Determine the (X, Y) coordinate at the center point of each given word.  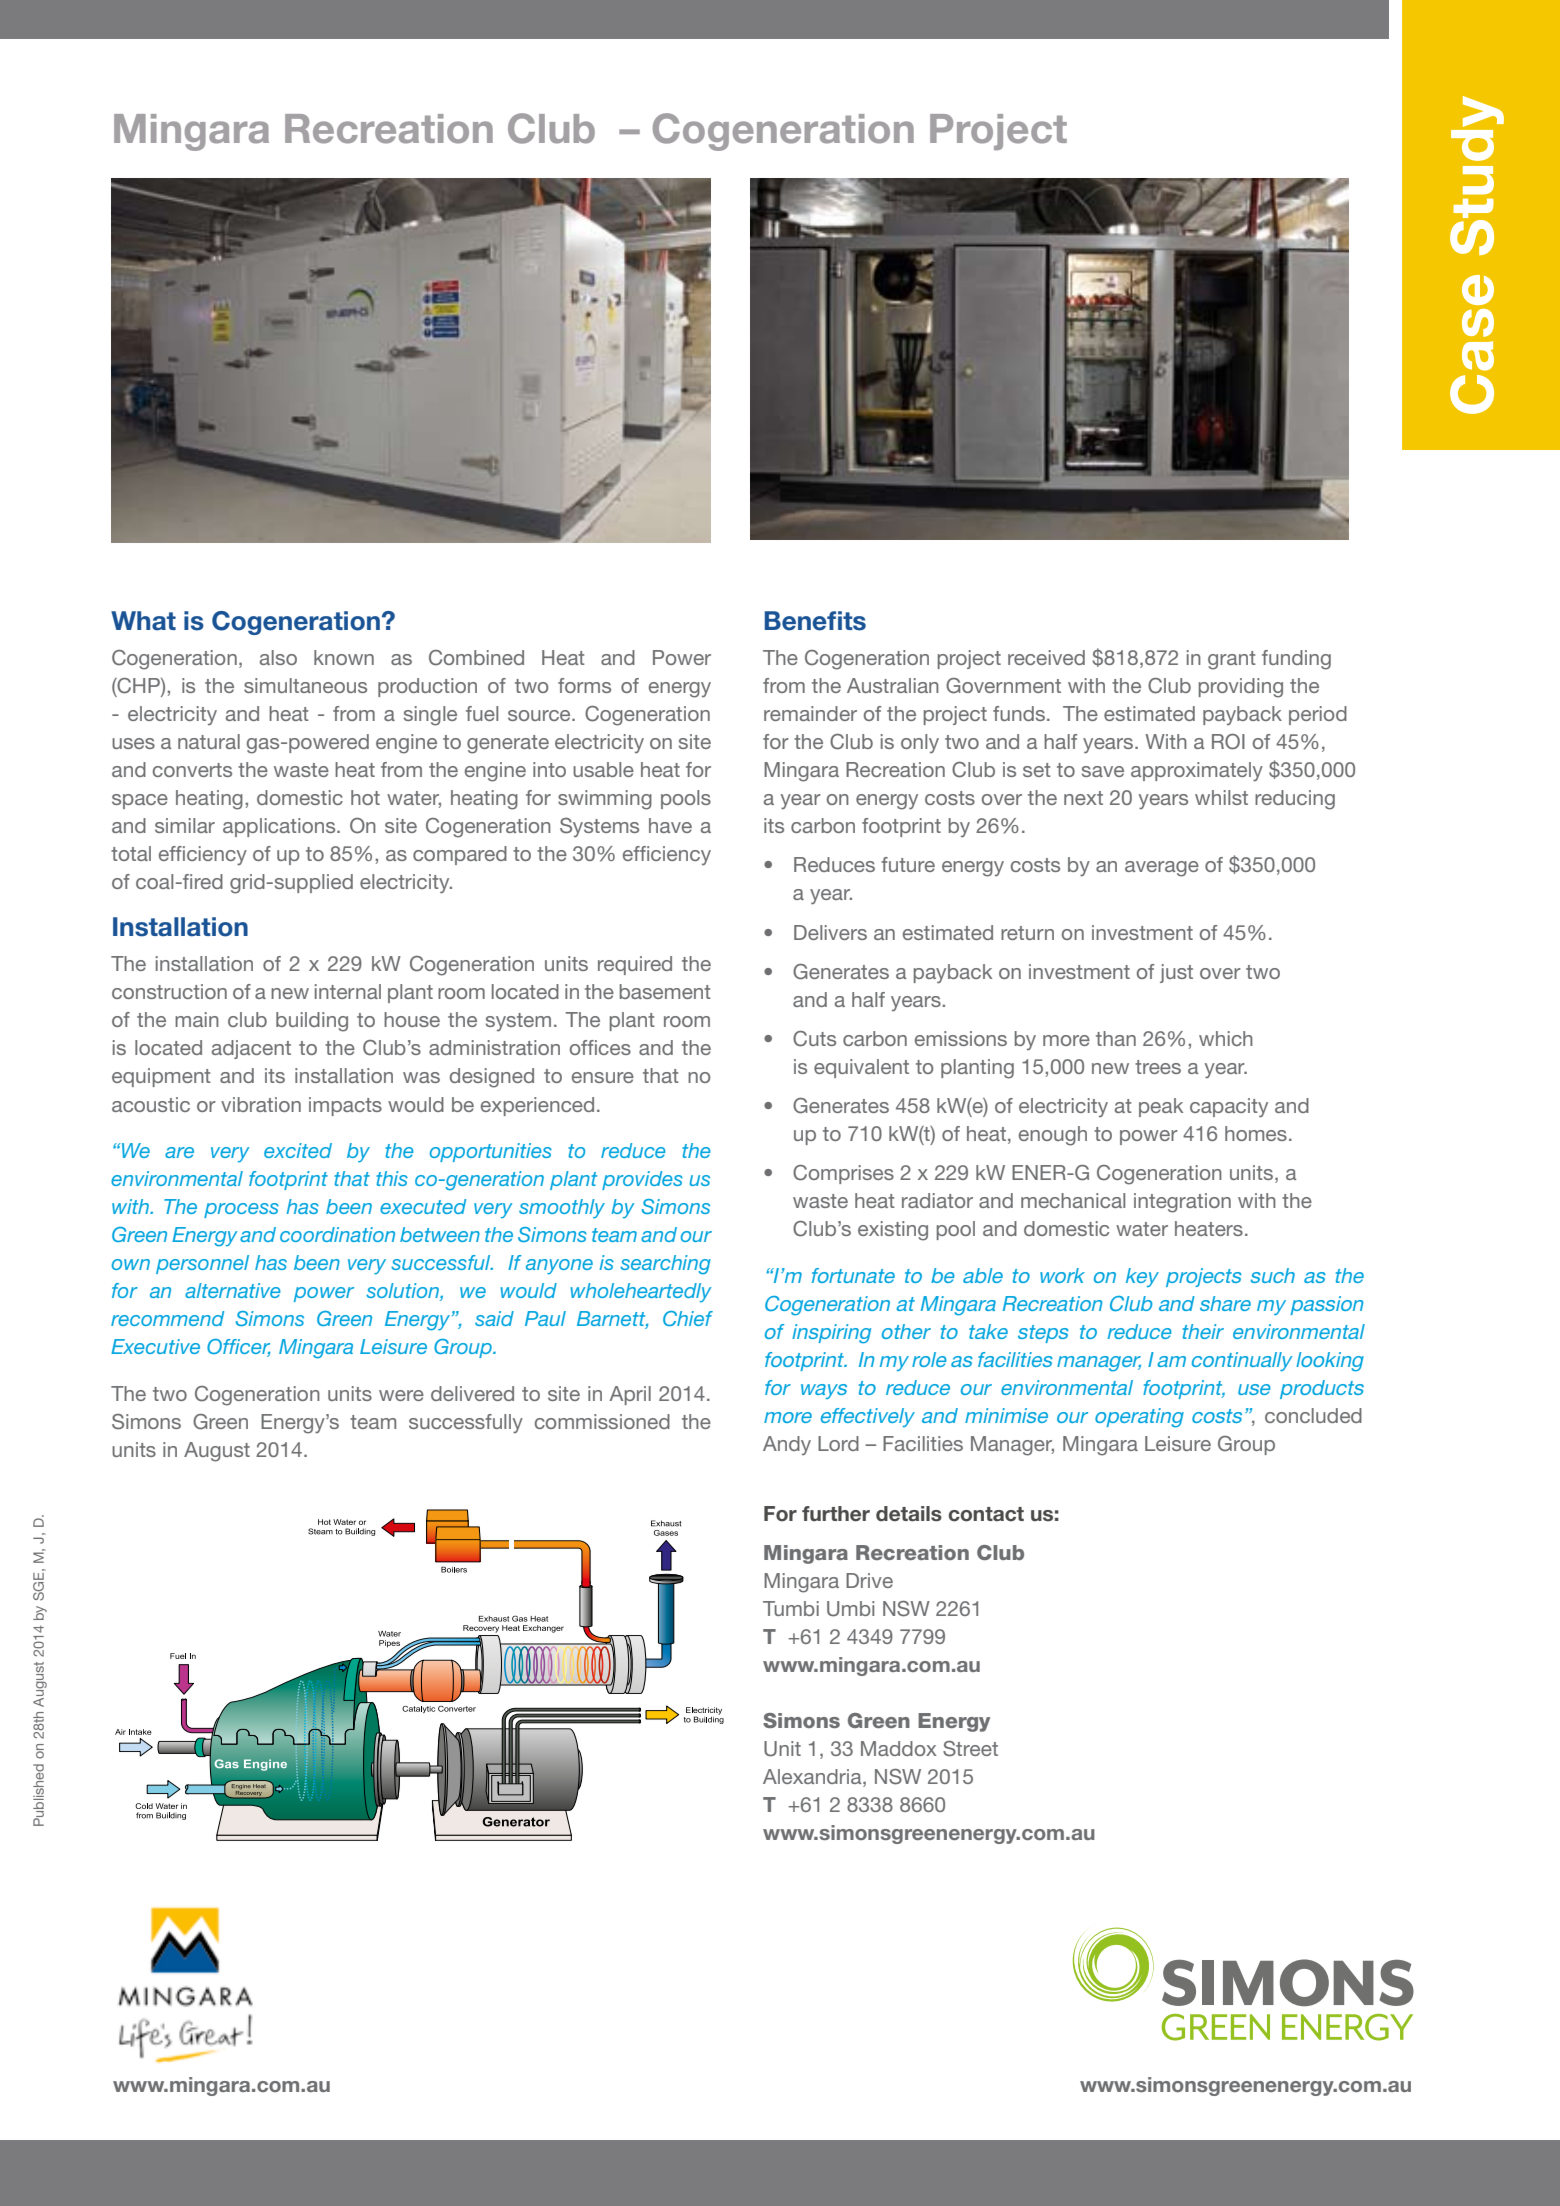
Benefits (815, 621)
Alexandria (813, 1778)
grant (1232, 660)
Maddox (899, 1748)
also (278, 657)
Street (970, 1749)
